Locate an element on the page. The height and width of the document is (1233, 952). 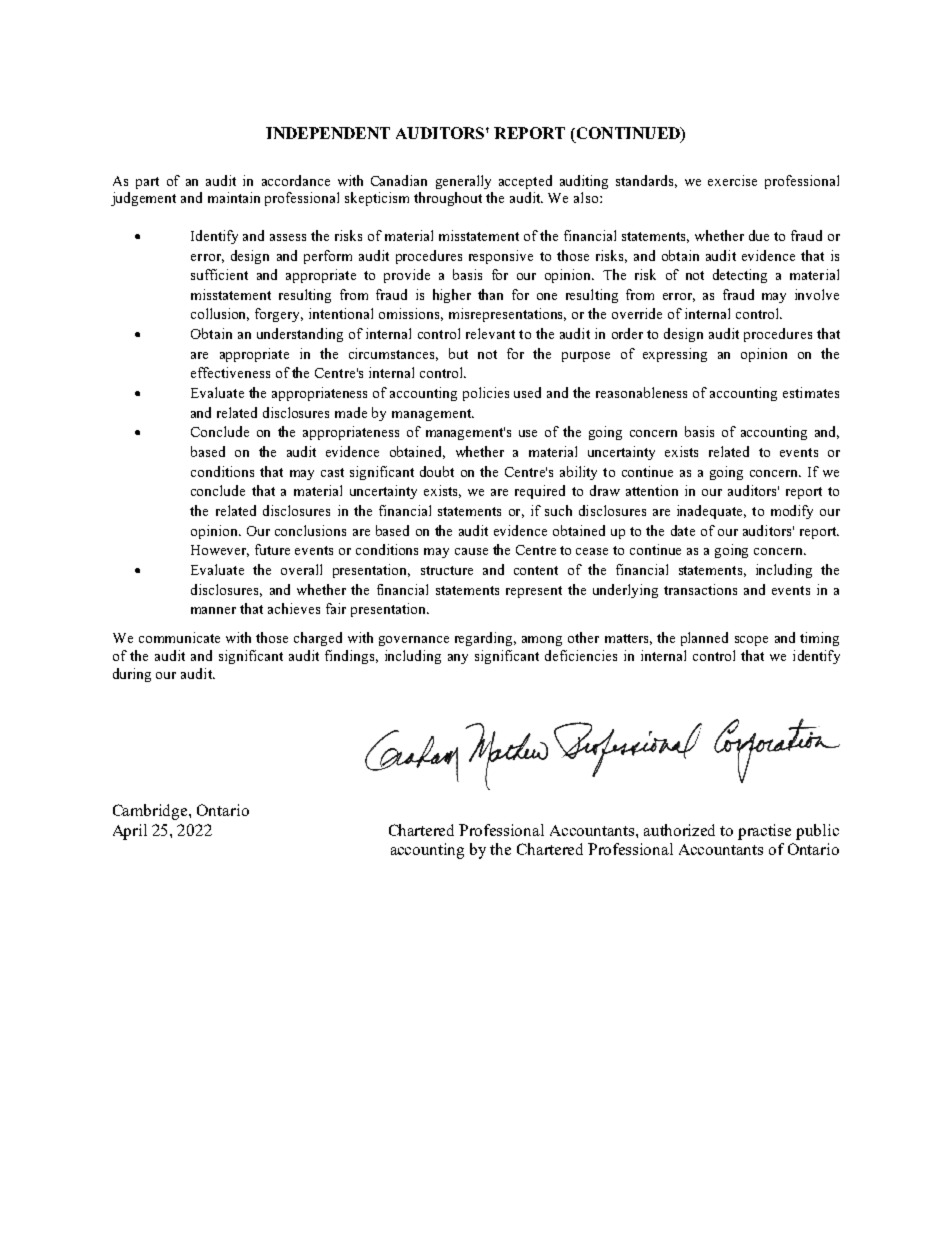
collusion is located at coordinates (220, 314).
